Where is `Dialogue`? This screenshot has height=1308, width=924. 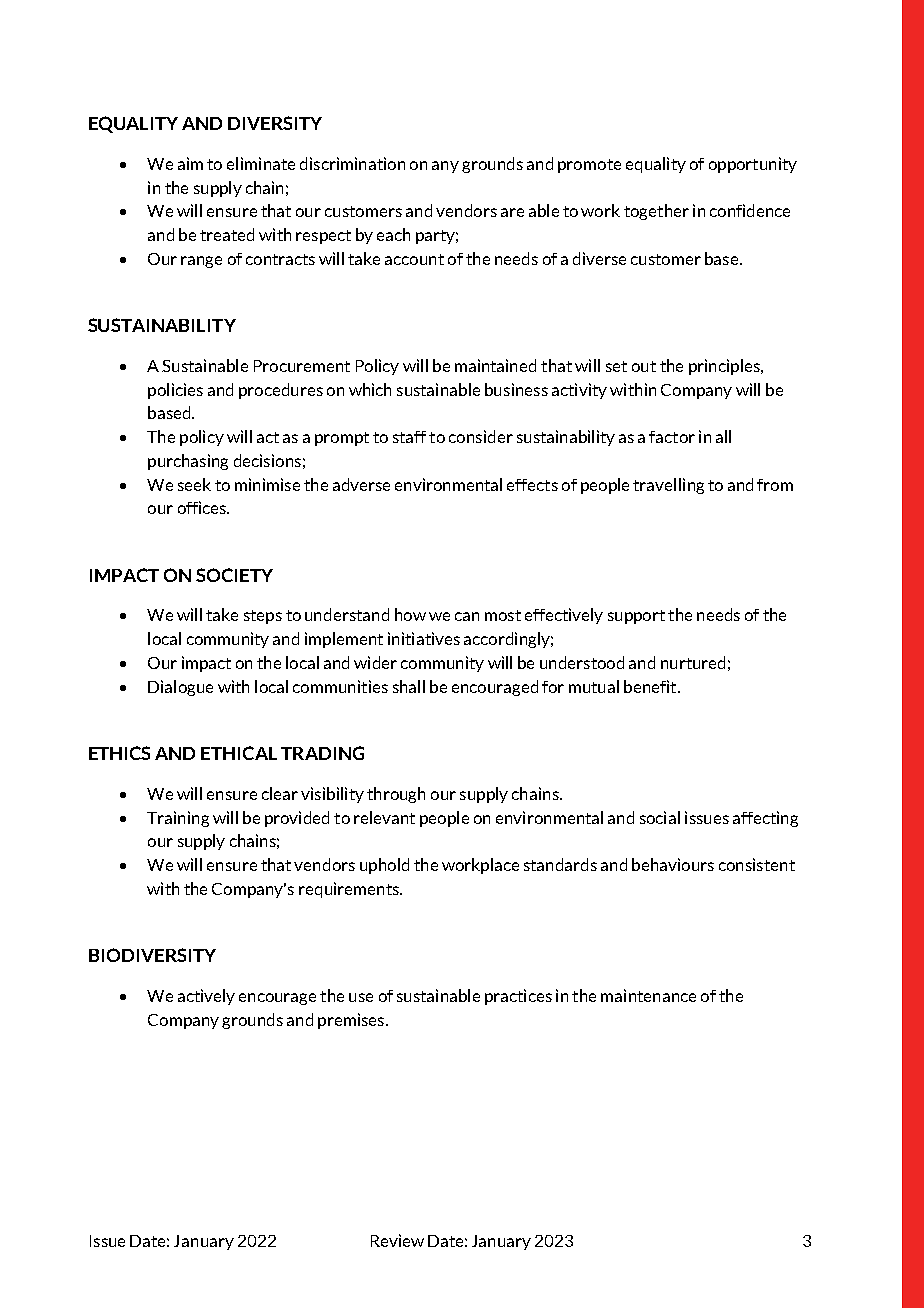
Dialogue is located at coordinates (180, 688).
